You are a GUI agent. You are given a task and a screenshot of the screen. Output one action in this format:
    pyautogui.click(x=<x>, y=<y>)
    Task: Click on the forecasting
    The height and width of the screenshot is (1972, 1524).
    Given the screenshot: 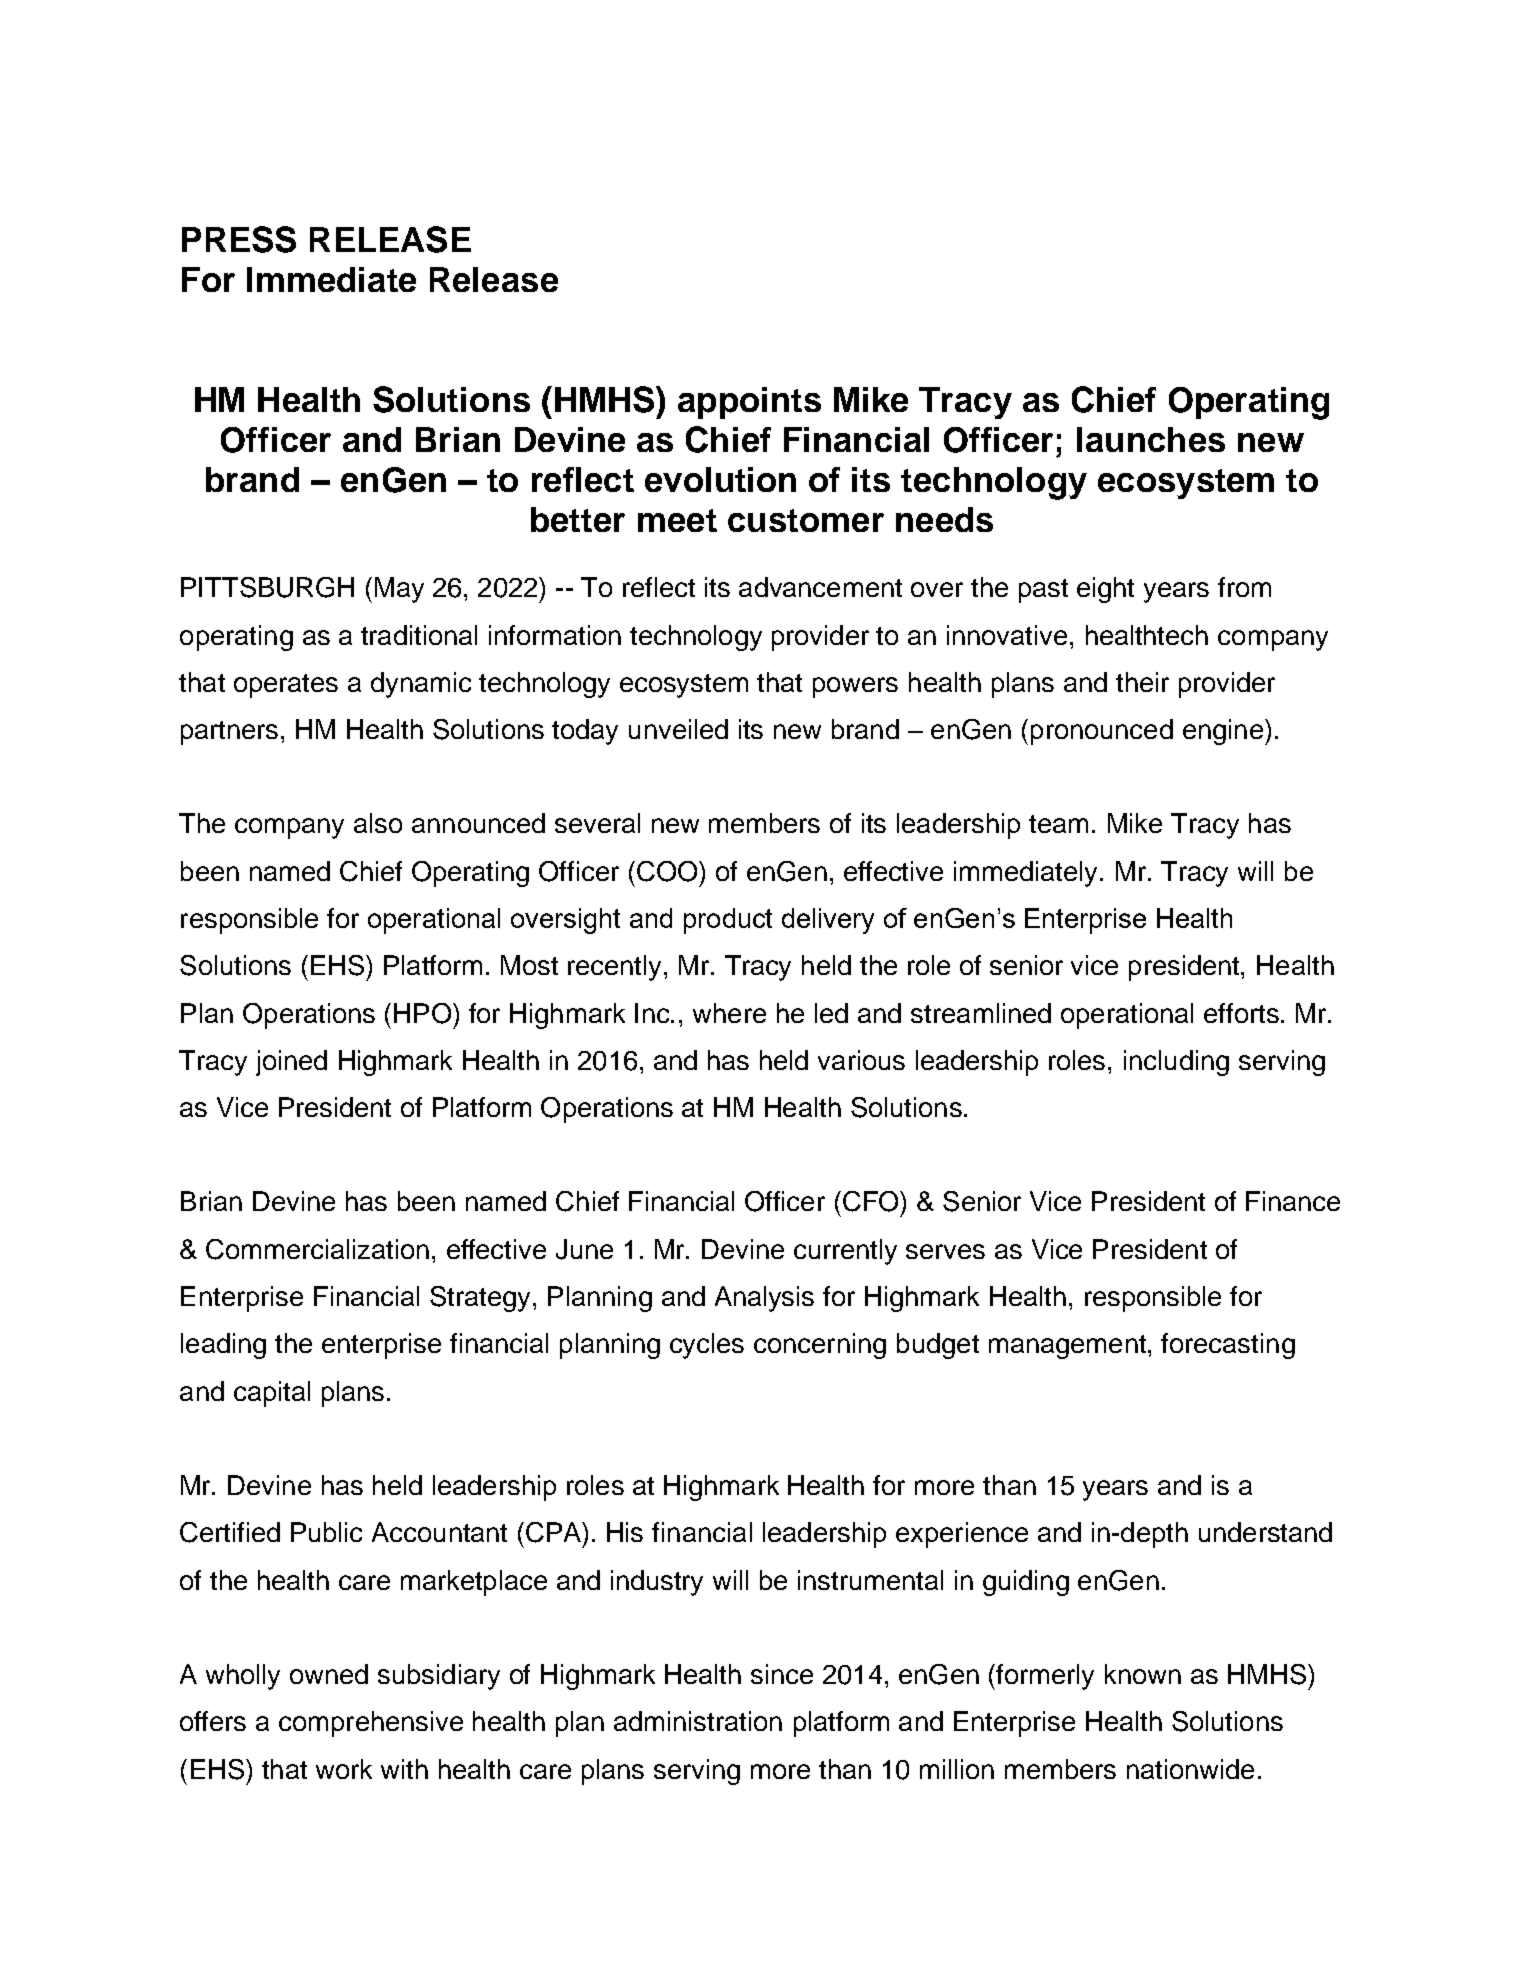 What is the action you would take?
    pyautogui.click(x=1228, y=1346)
